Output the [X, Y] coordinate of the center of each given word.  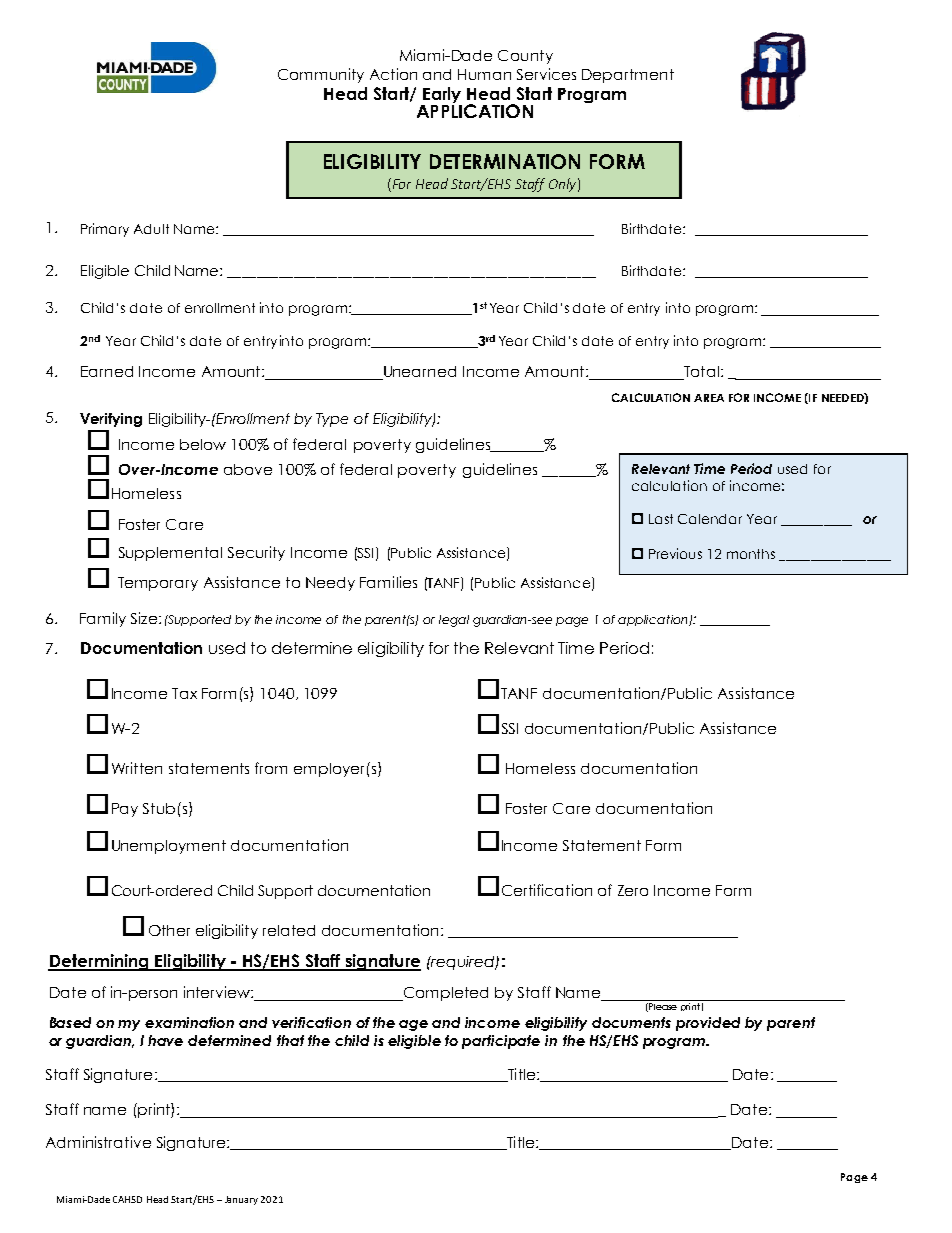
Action [393, 74]
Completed [444, 994]
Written [137, 768]
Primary [105, 230]
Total [700, 373]
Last [661, 519]
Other [169, 930]
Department [628, 76]
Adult [151, 229]
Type [332, 420]
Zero [633, 890]
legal [454, 621]
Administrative [98, 1142]
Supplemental [170, 554]
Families [388, 582]
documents [631, 1022]
